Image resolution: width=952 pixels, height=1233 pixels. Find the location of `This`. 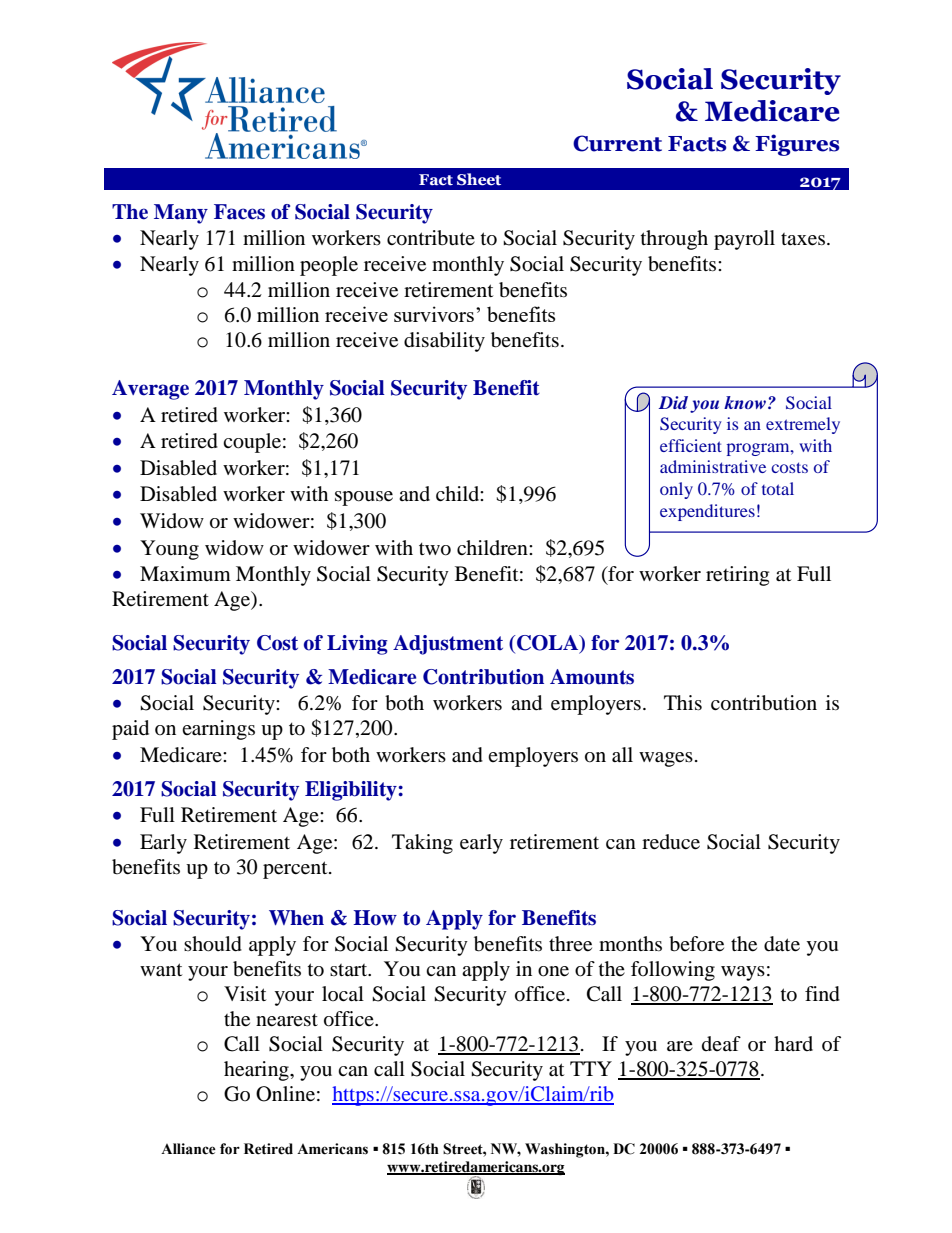

This is located at coordinates (683, 702).
